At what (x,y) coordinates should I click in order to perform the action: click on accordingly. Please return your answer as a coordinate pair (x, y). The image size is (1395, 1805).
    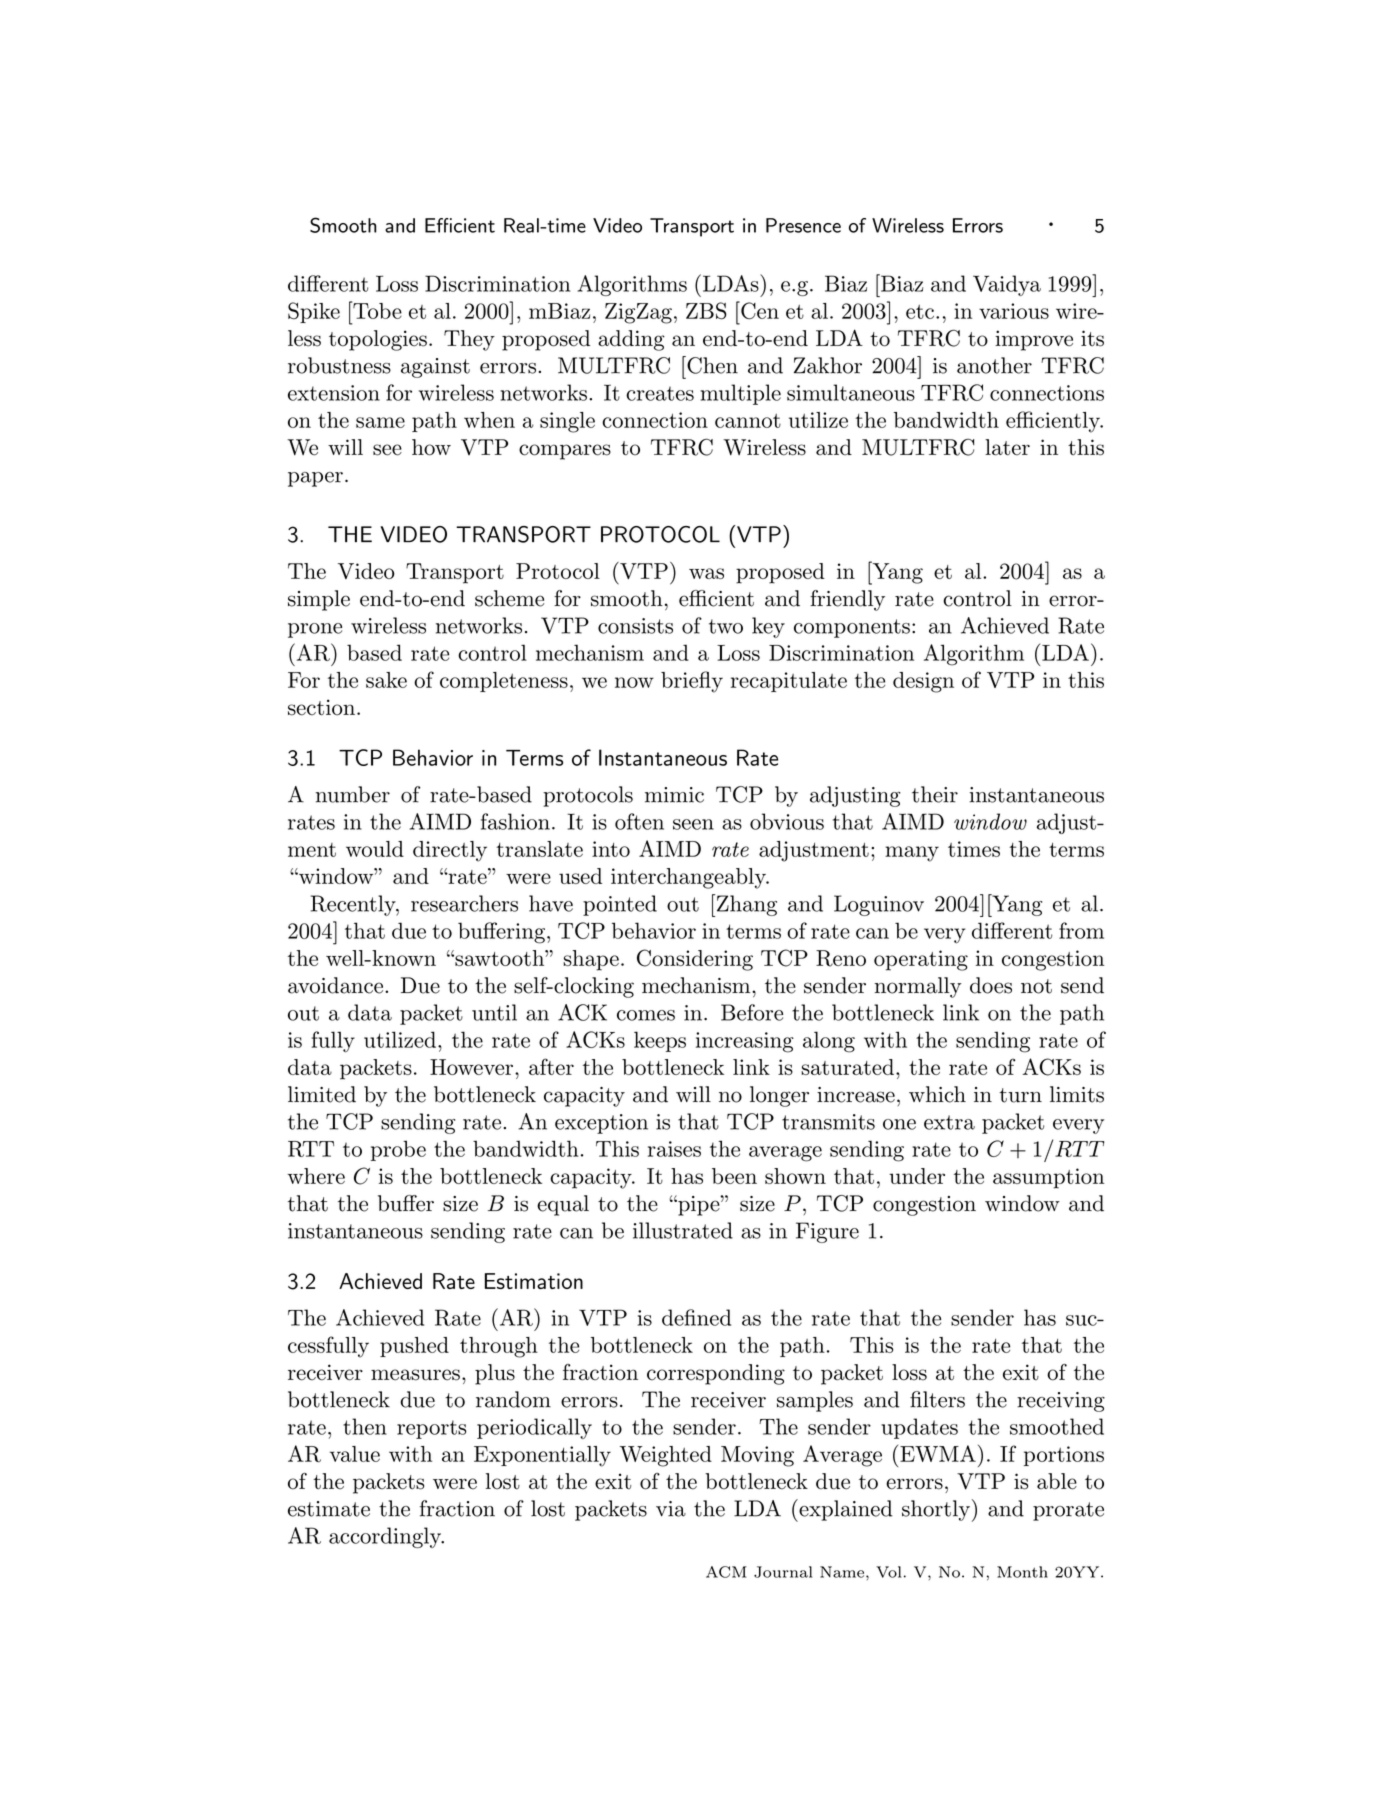
    Looking at the image, I should click on (386, 1537).
